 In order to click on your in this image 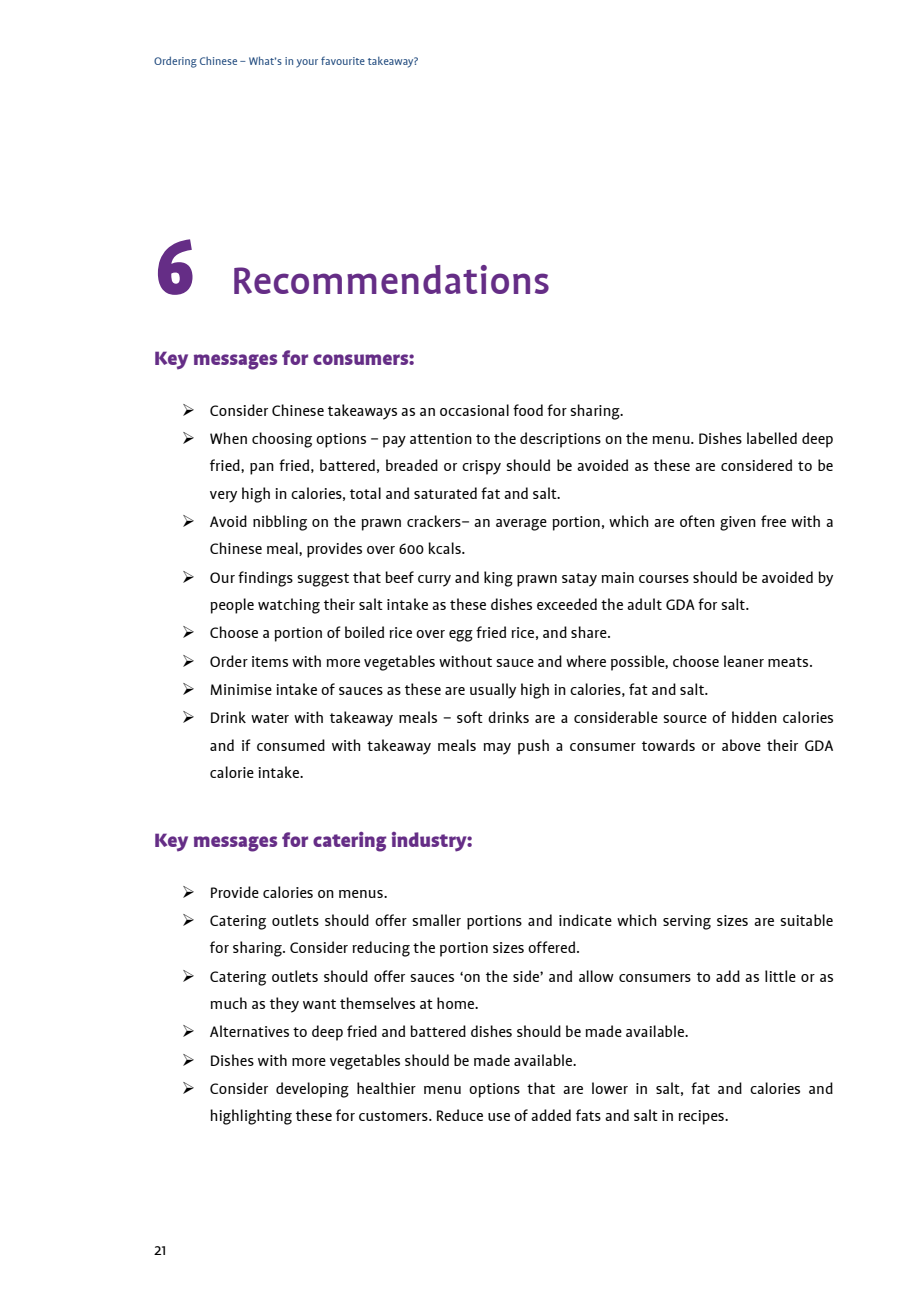, I will do `click(307, 63)`.
